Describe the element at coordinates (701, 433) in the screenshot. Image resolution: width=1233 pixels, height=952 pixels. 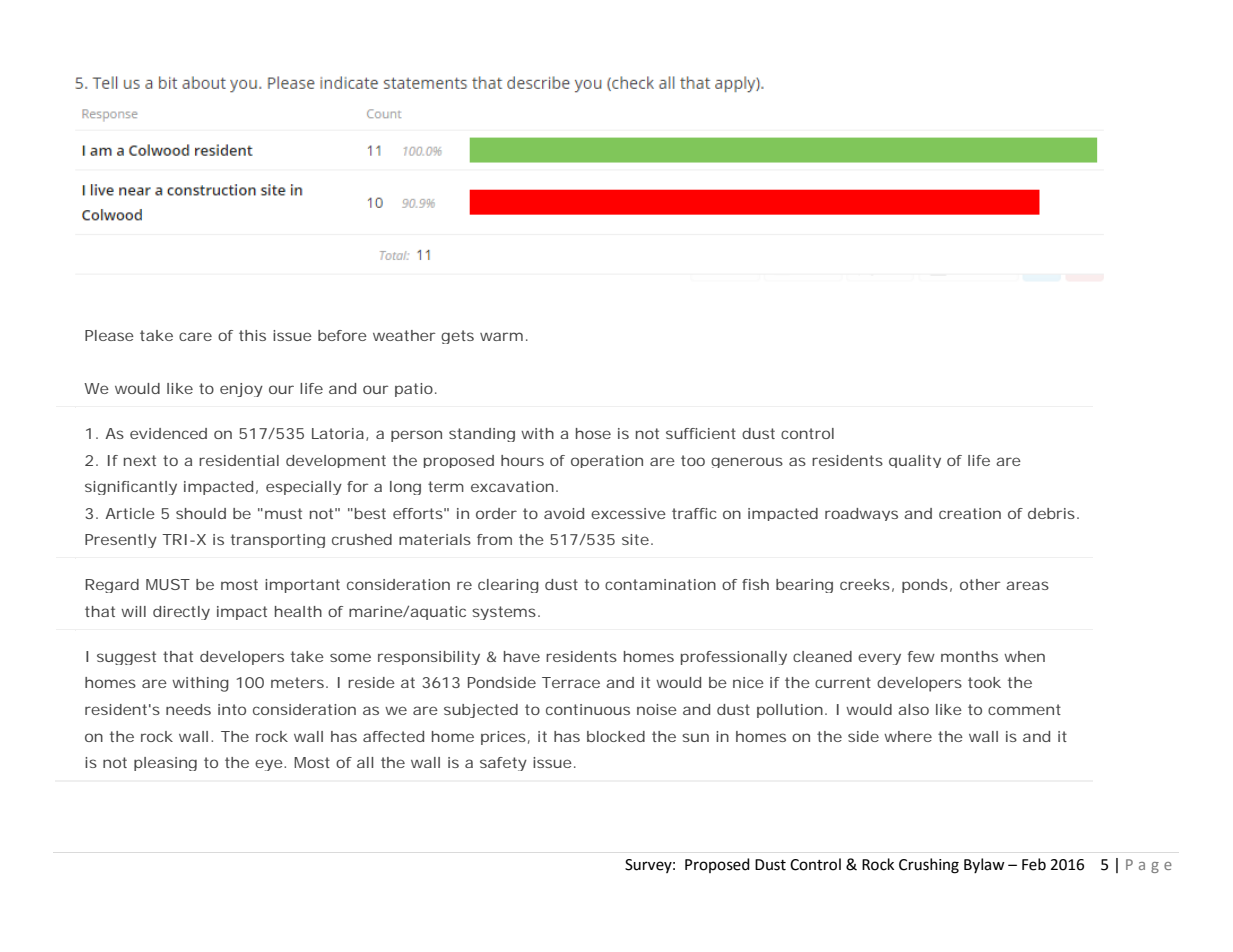
I see `sufficient` at that location.
